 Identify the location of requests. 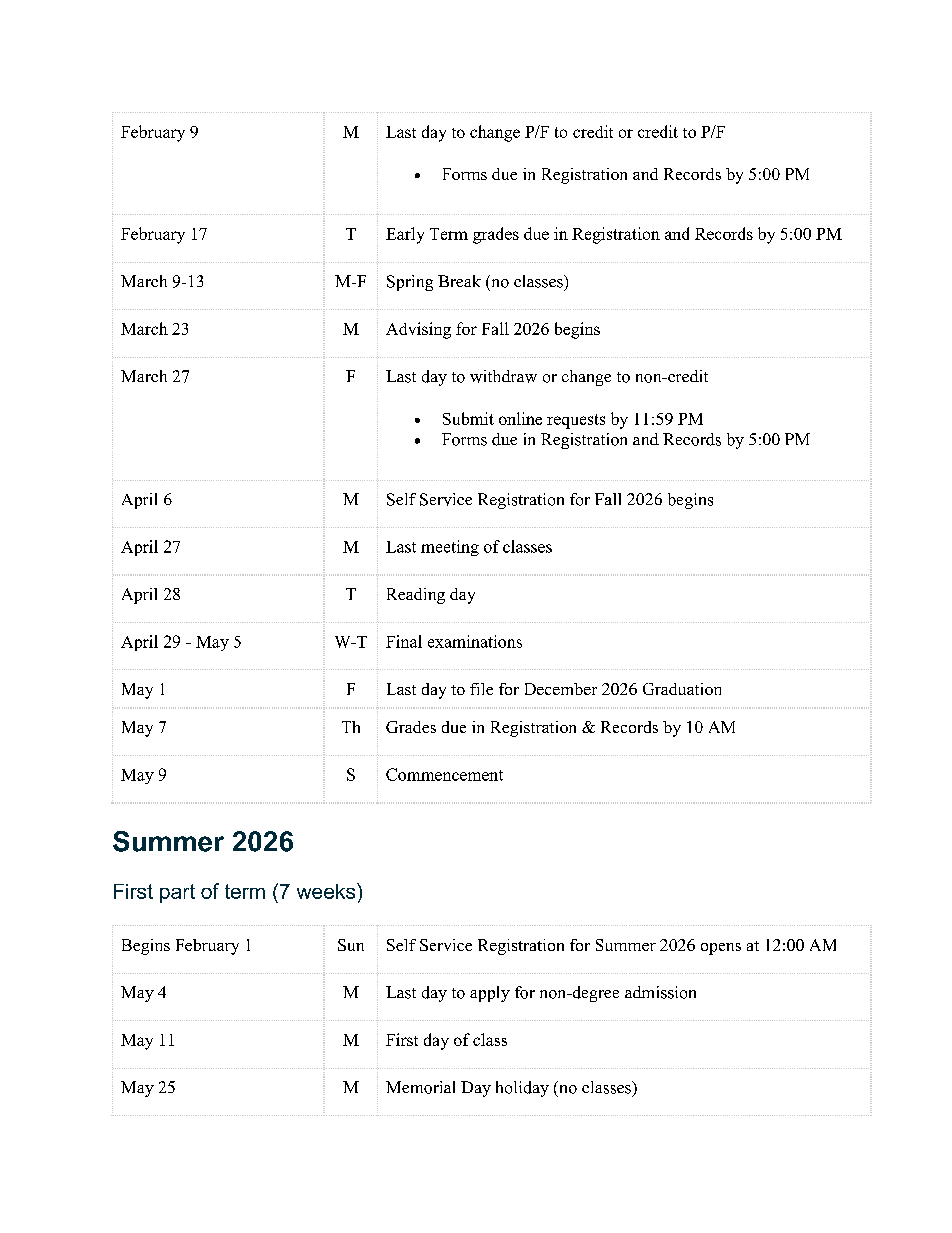
(576, 421).
